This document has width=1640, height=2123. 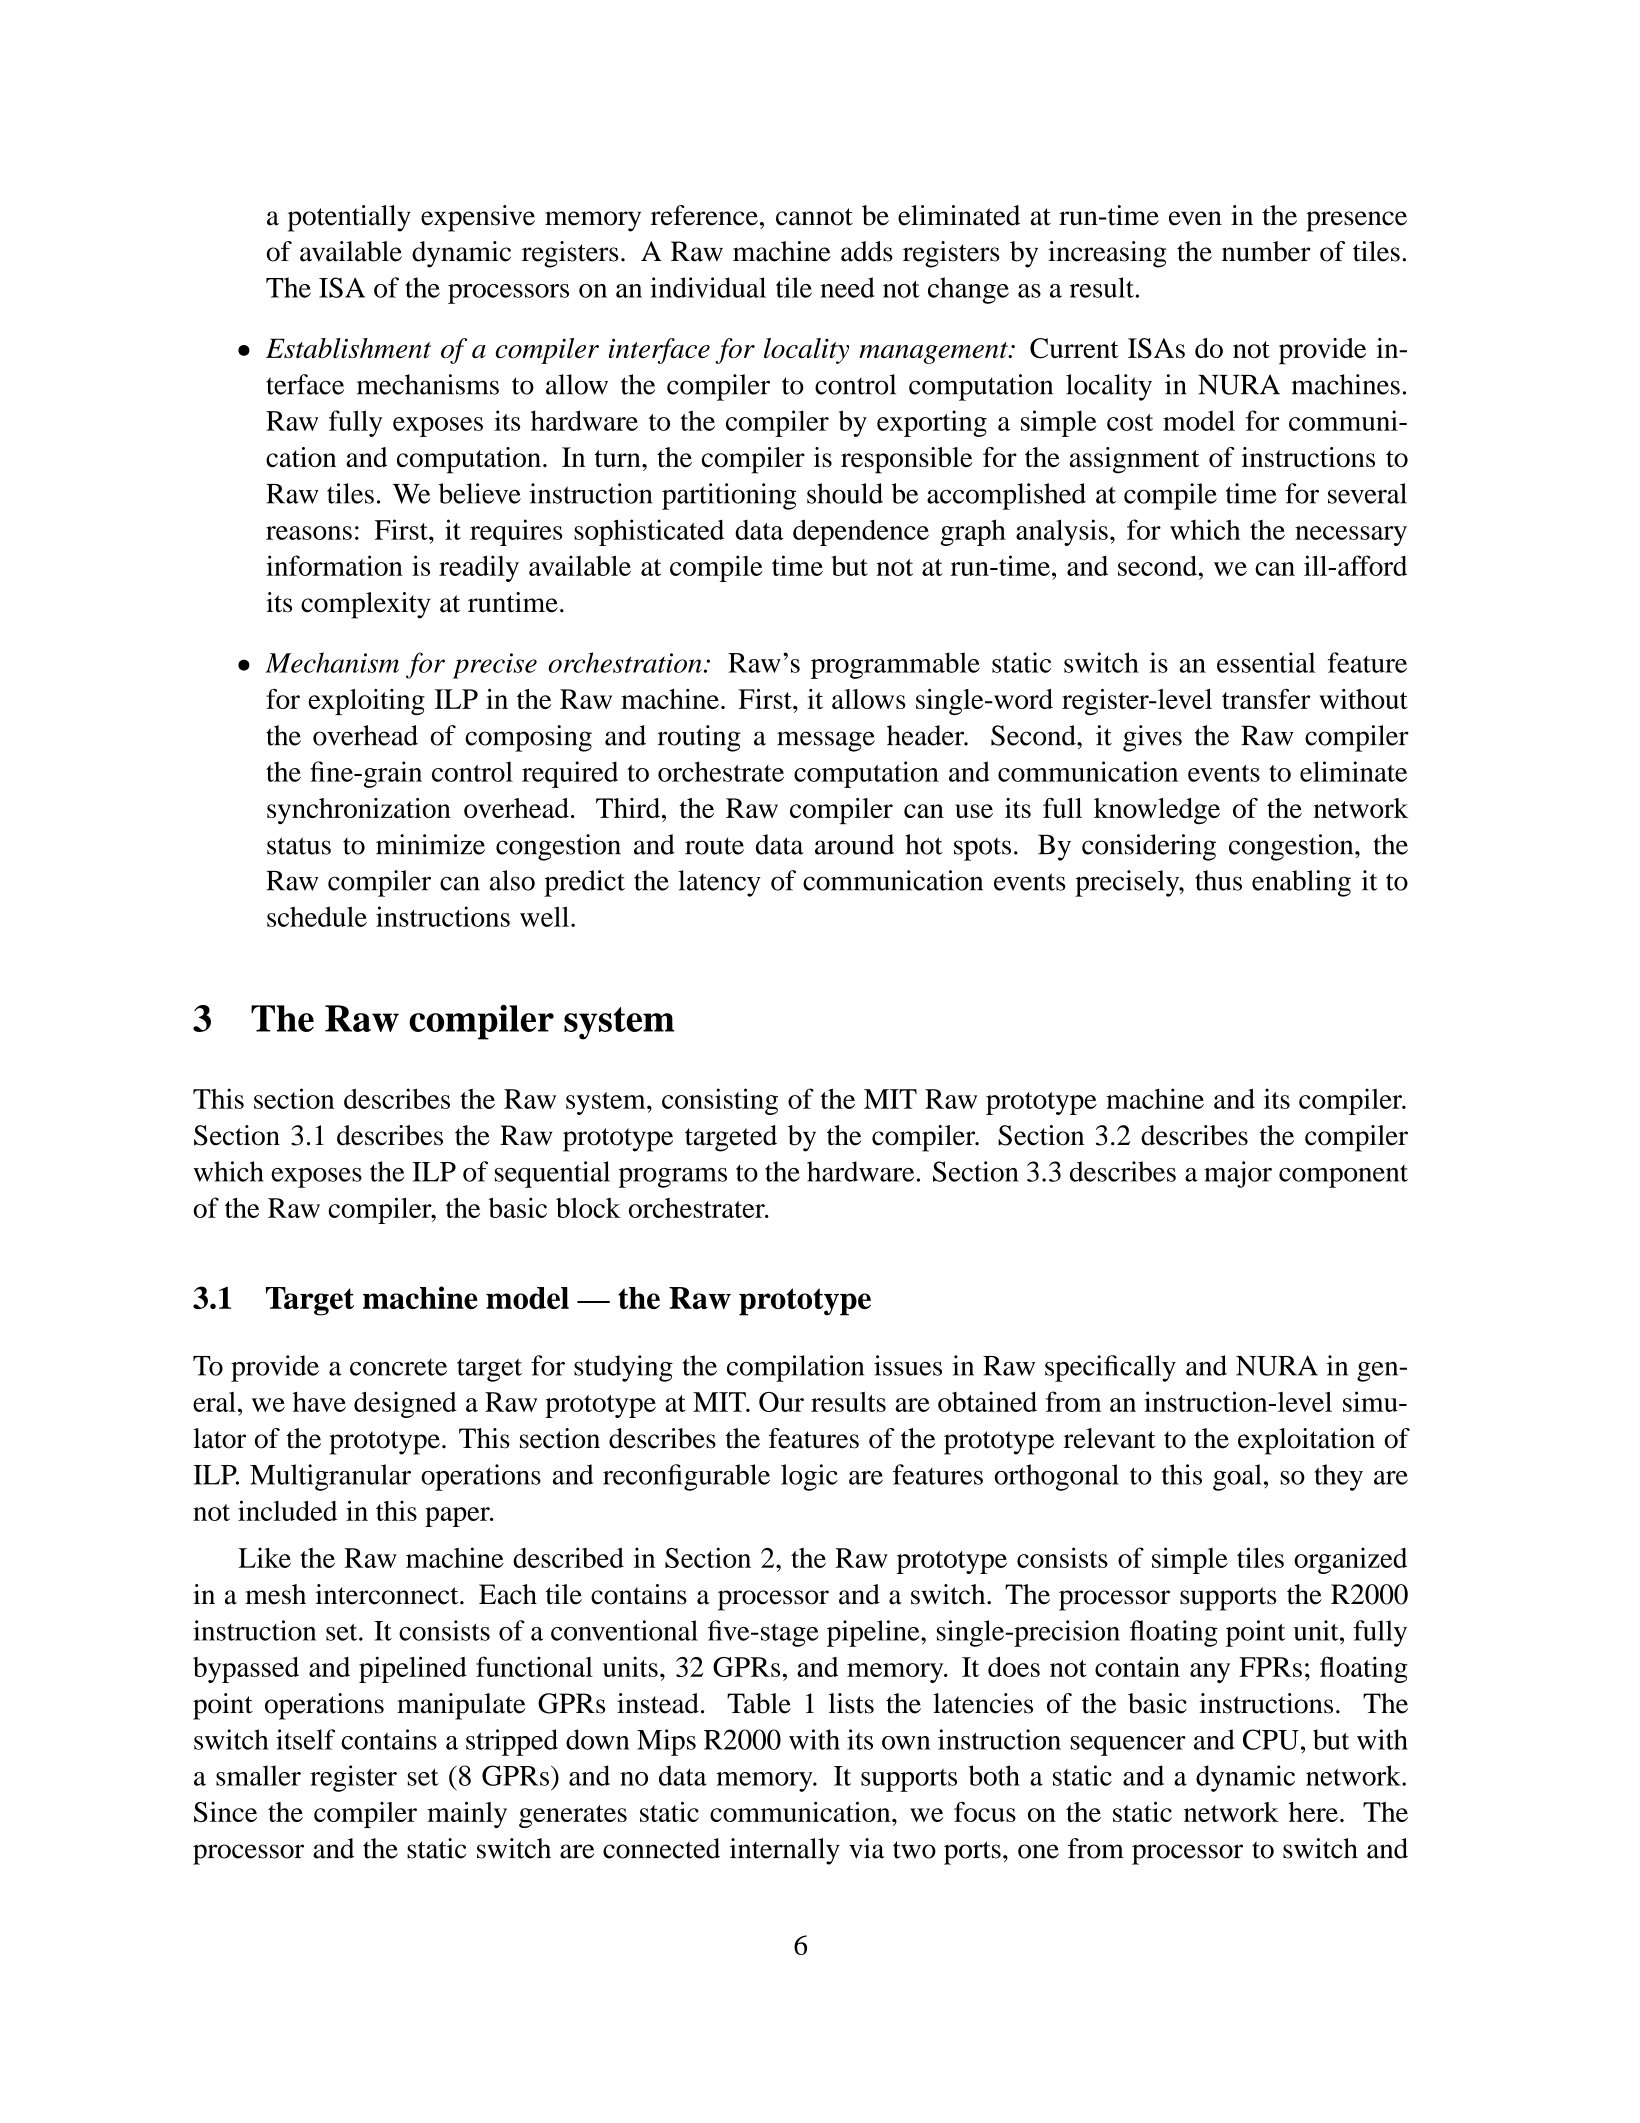 What do you see at coordinates (1266, 251) in the document?
I see `number` at bounding box center [1266, 251].
